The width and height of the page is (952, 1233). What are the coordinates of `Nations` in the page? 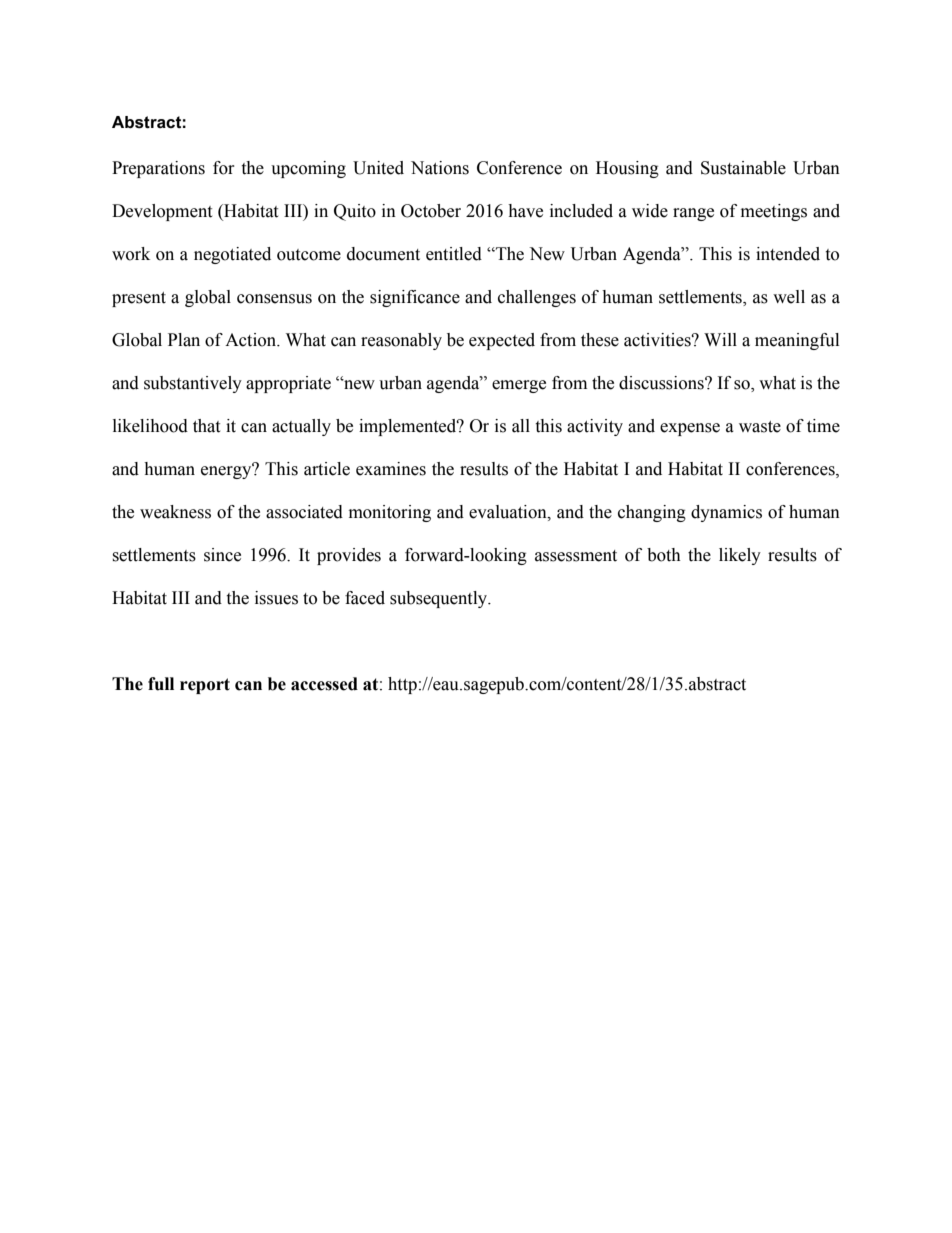 It's located at (440, 168).
